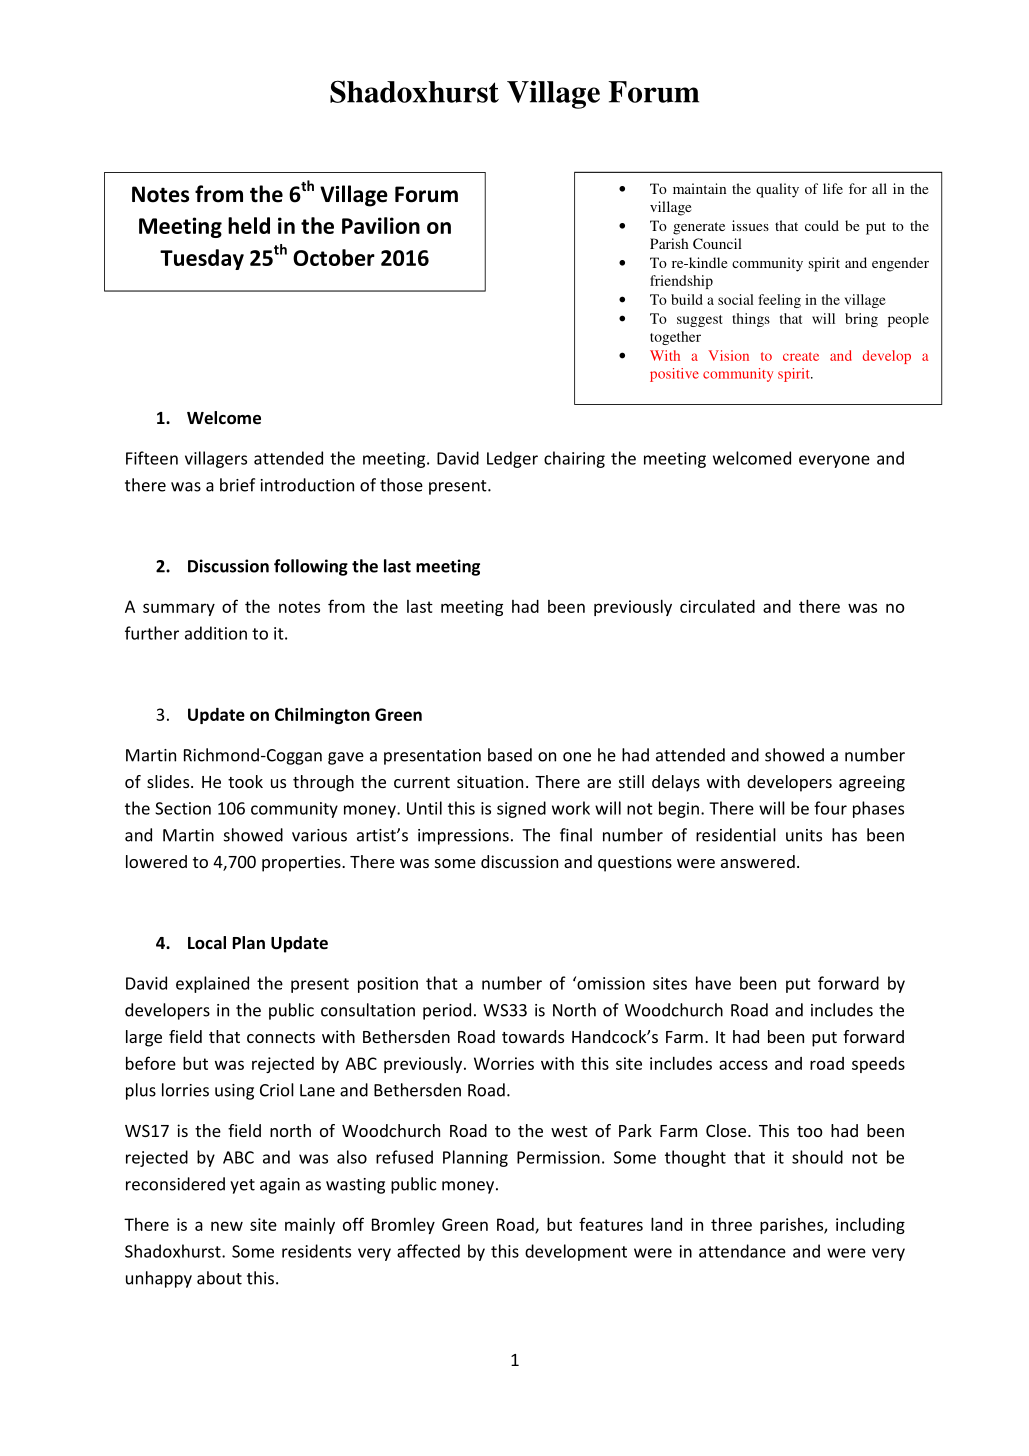 This image has height=1456, width=1029. What do you see at coordinates (822, 225) in the image?
I see `could` at bounding box center [822, 225].
